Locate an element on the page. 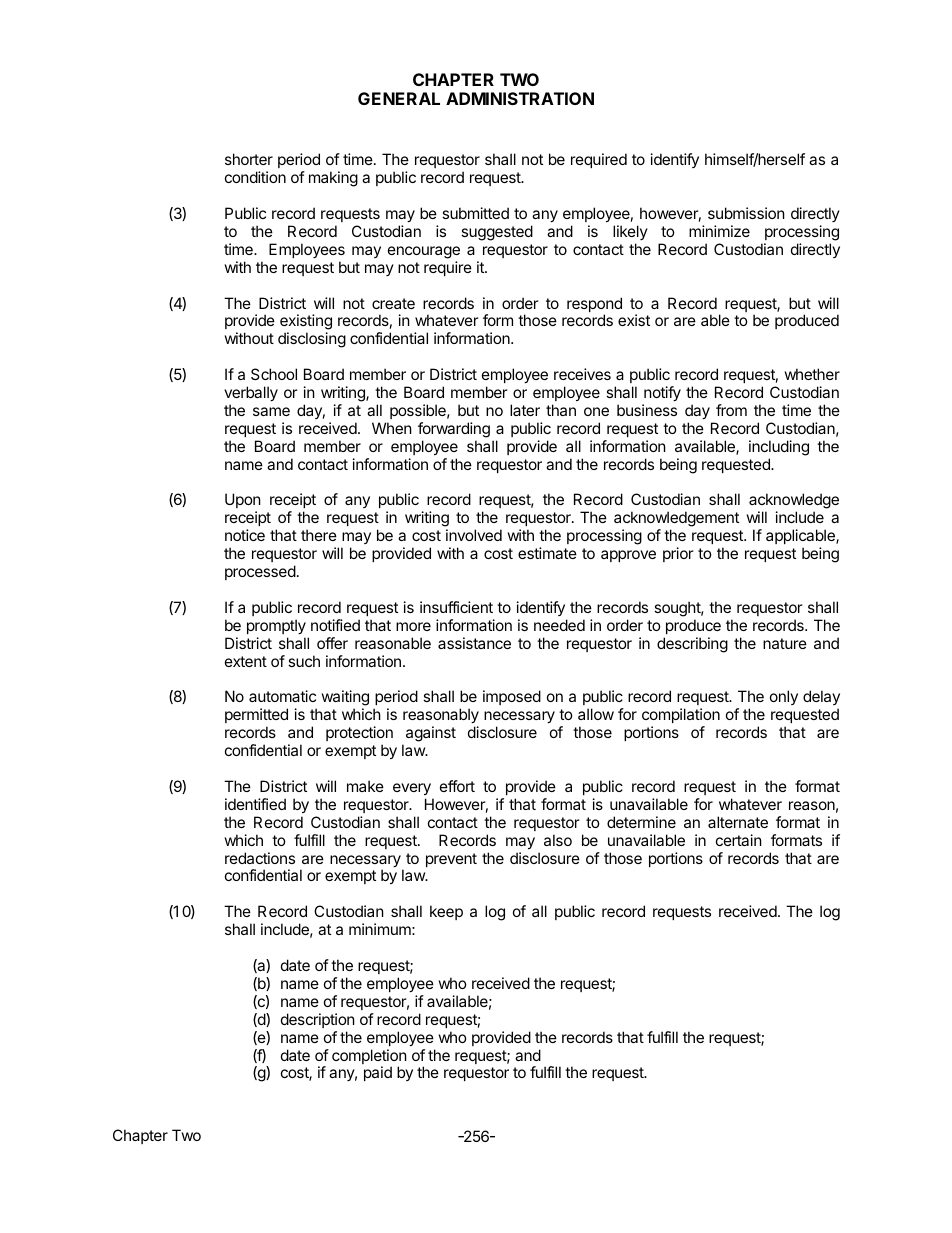 The width and height of the document is (952, 1233). nature is located at coordinates (785, 643).
